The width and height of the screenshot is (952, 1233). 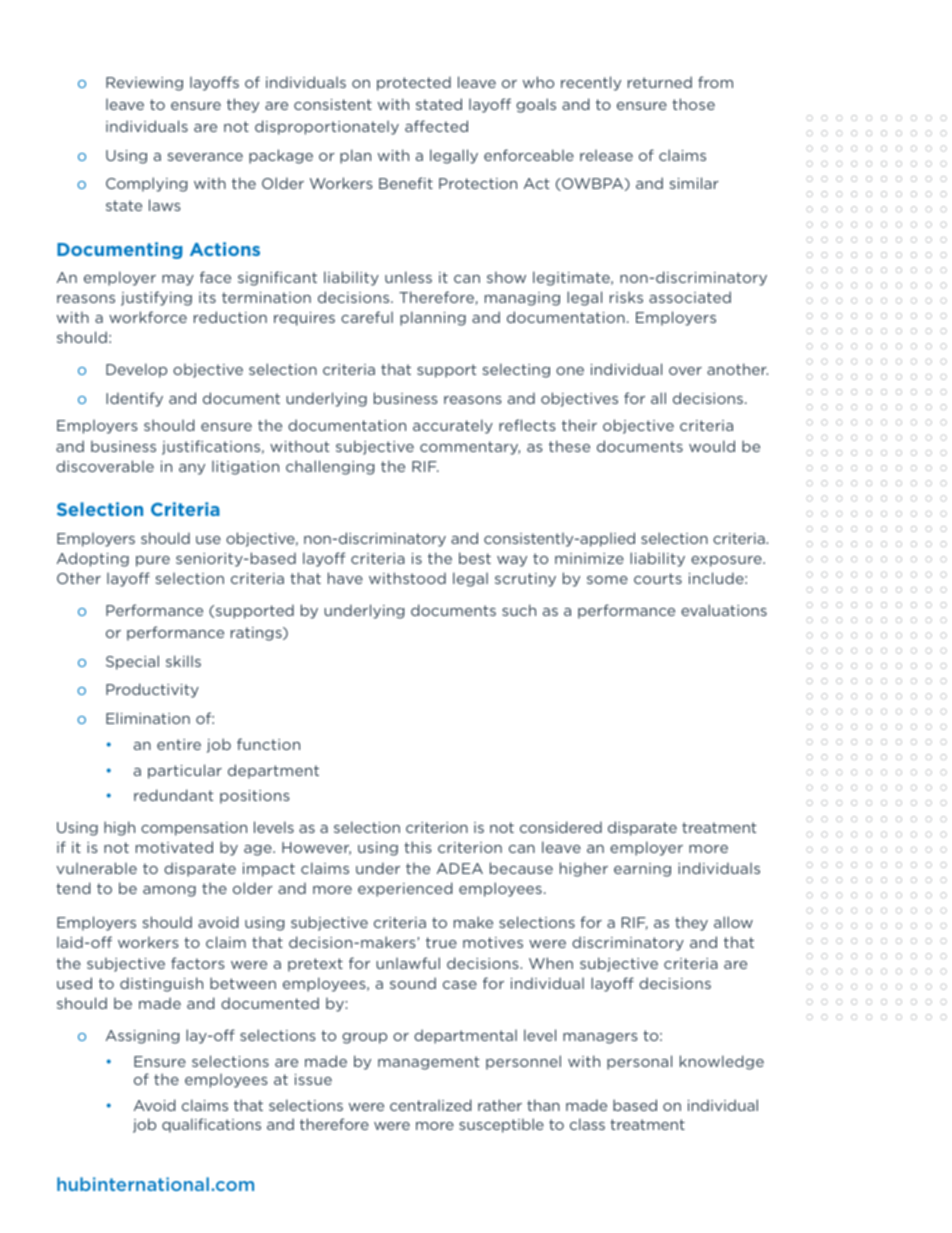 What do you see at coordinates (453, 426) in the screenshot?
I see `accurately` at bounding box center [453, 426].
